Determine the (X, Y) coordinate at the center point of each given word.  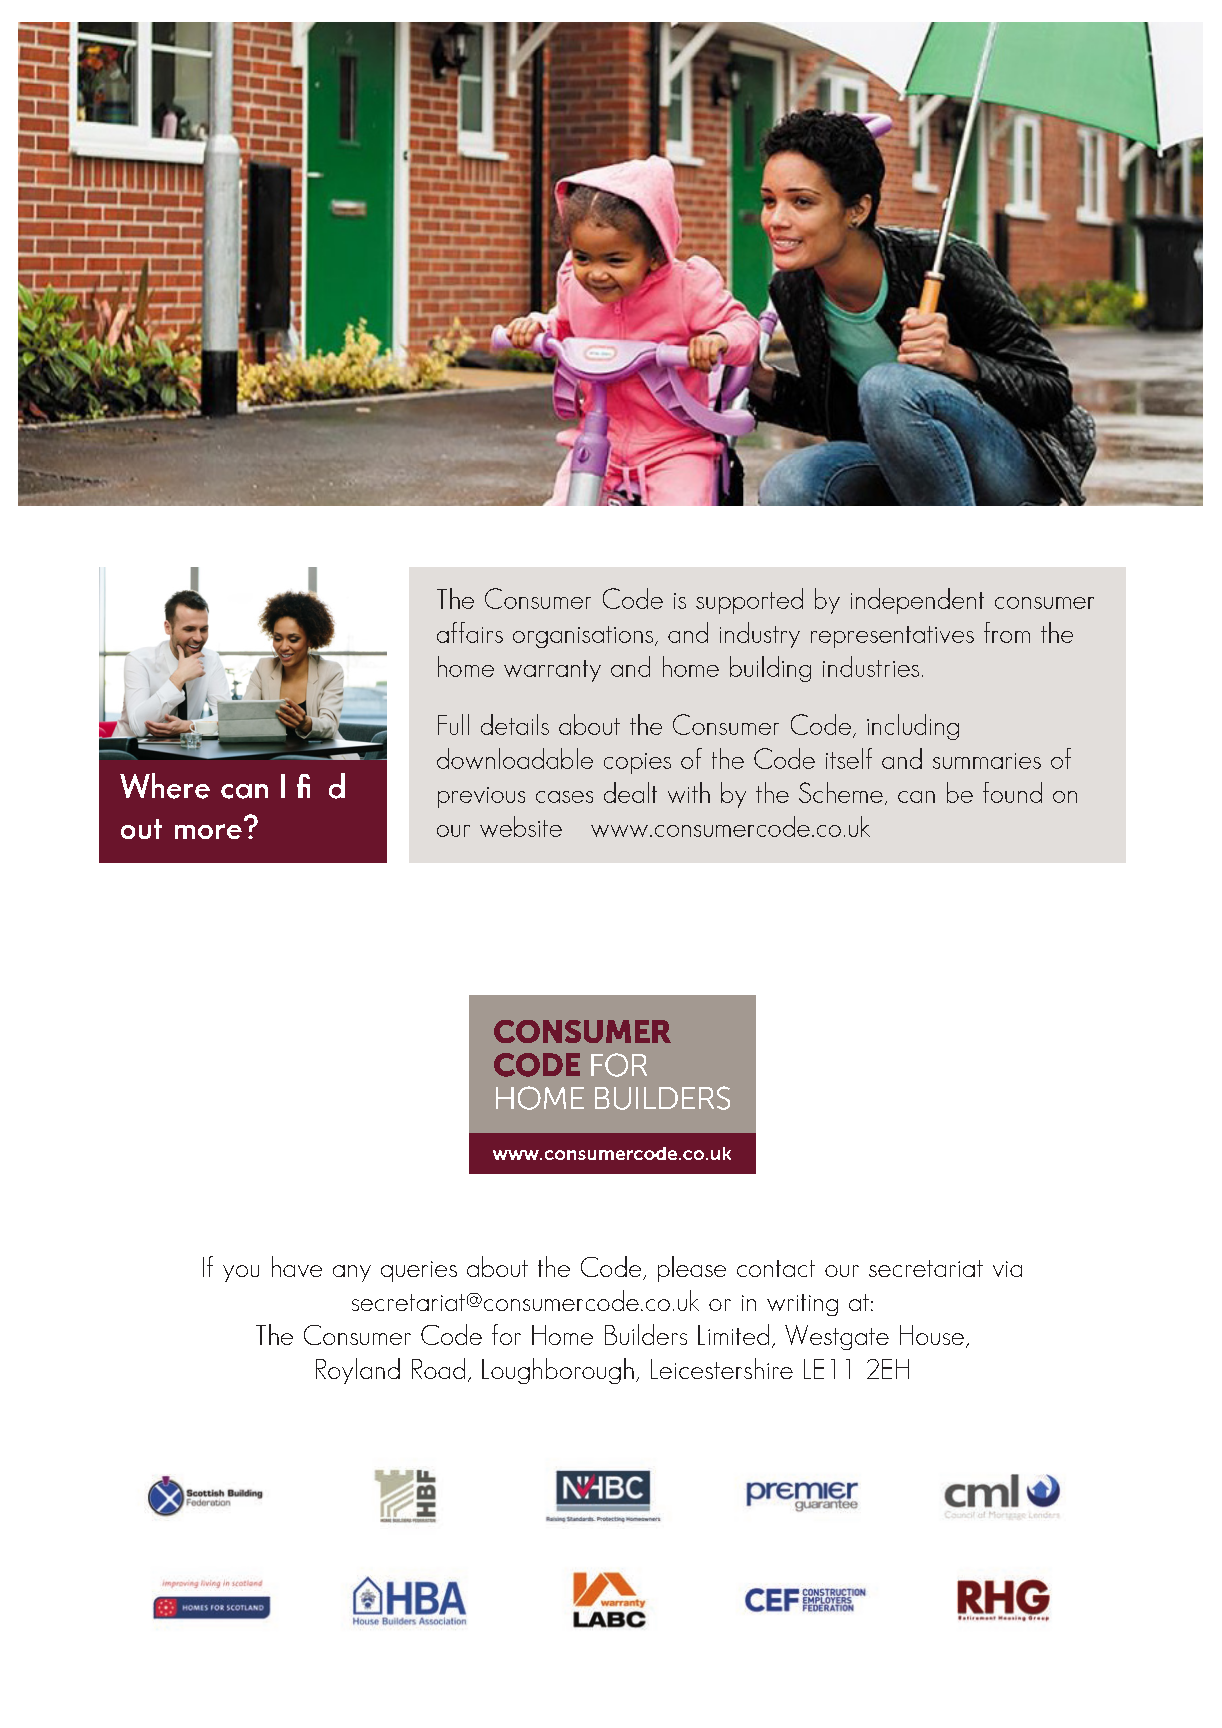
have (297, 1266)
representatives (892, 637)
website (521, 826)
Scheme (841, 792)
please (692, 1269)
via (1007, 1269)
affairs (470, 632)
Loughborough (558, 1371)
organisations (584, 637)
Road (438, 1368)
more (208, 831)
